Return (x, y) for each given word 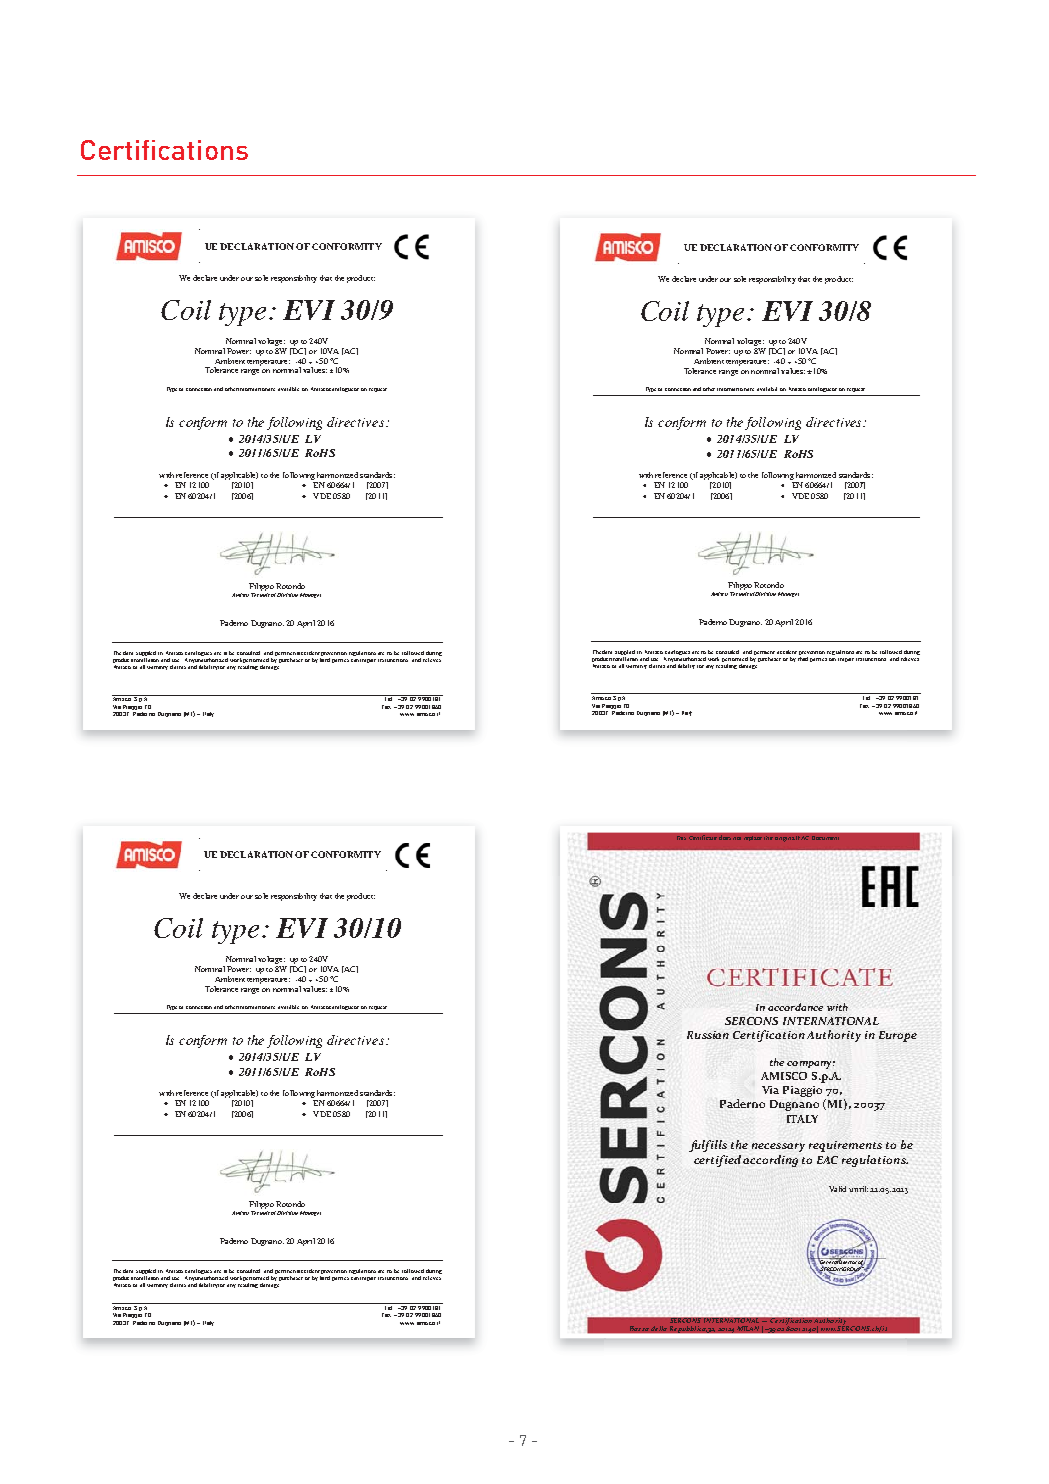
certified (719, 1161)
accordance (795, 1007)
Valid (837, 1189)
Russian (708, 1035)
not (737, 838)
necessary (778, 1147)
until (858, 1189)
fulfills (708, 1146)
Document (825, 838)
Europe (898, 1036)
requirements (845, 1146)
